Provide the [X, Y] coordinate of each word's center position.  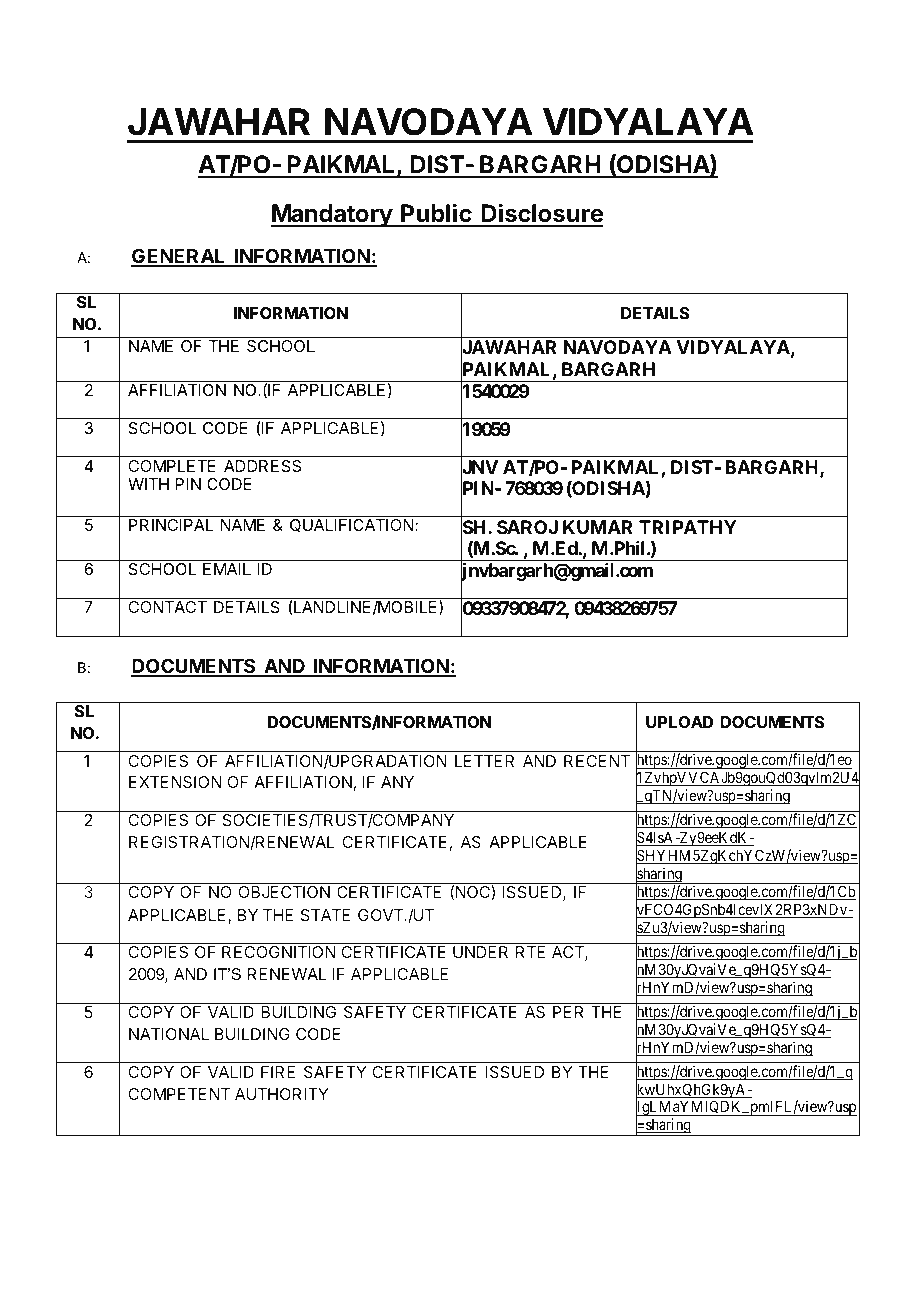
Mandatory [332, 215]
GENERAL [179, 257]
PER [568, 1012]
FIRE [278, 1072]
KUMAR [598, 527]
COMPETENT [179, 1094]
